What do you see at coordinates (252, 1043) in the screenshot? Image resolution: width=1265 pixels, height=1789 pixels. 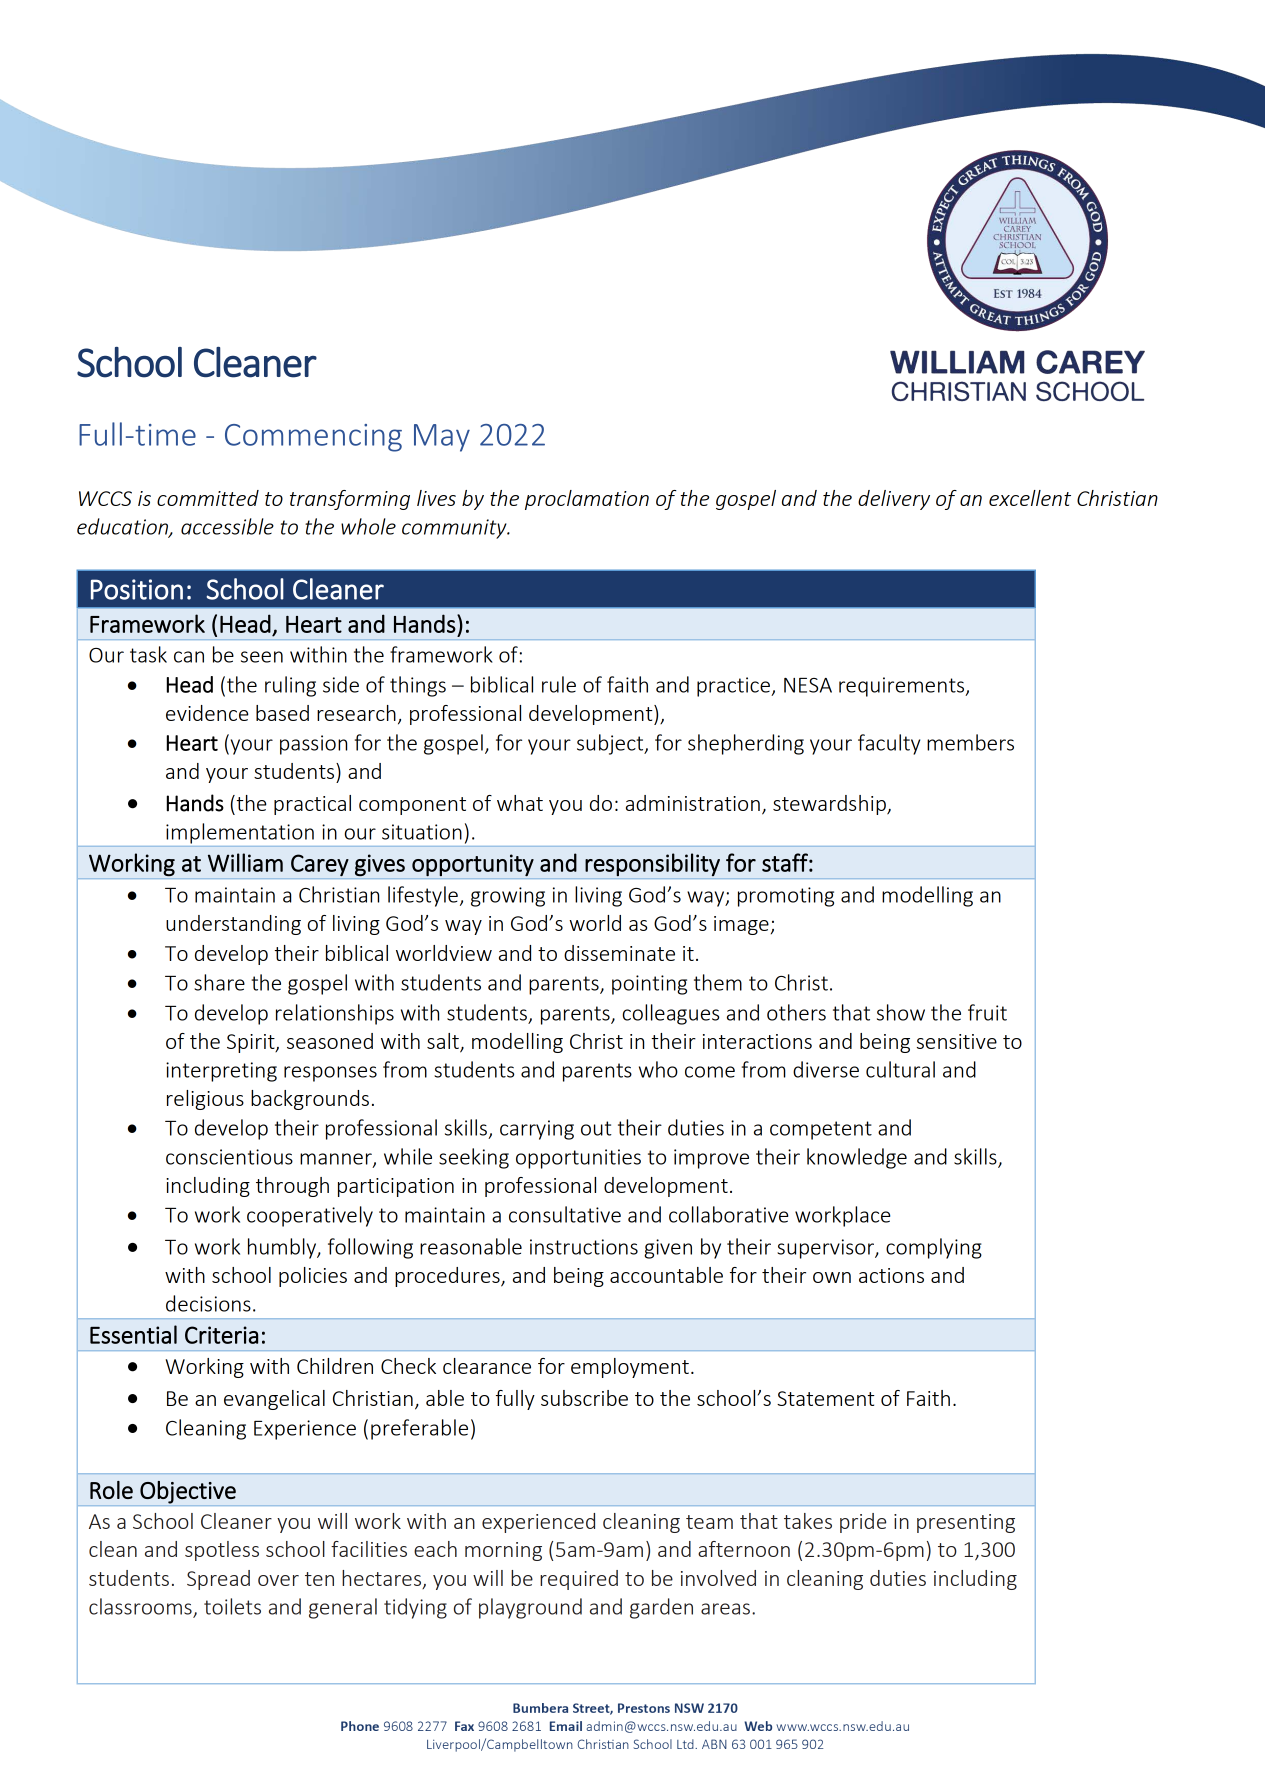 I see `Spirit` at bounding box center [252, 1043].
